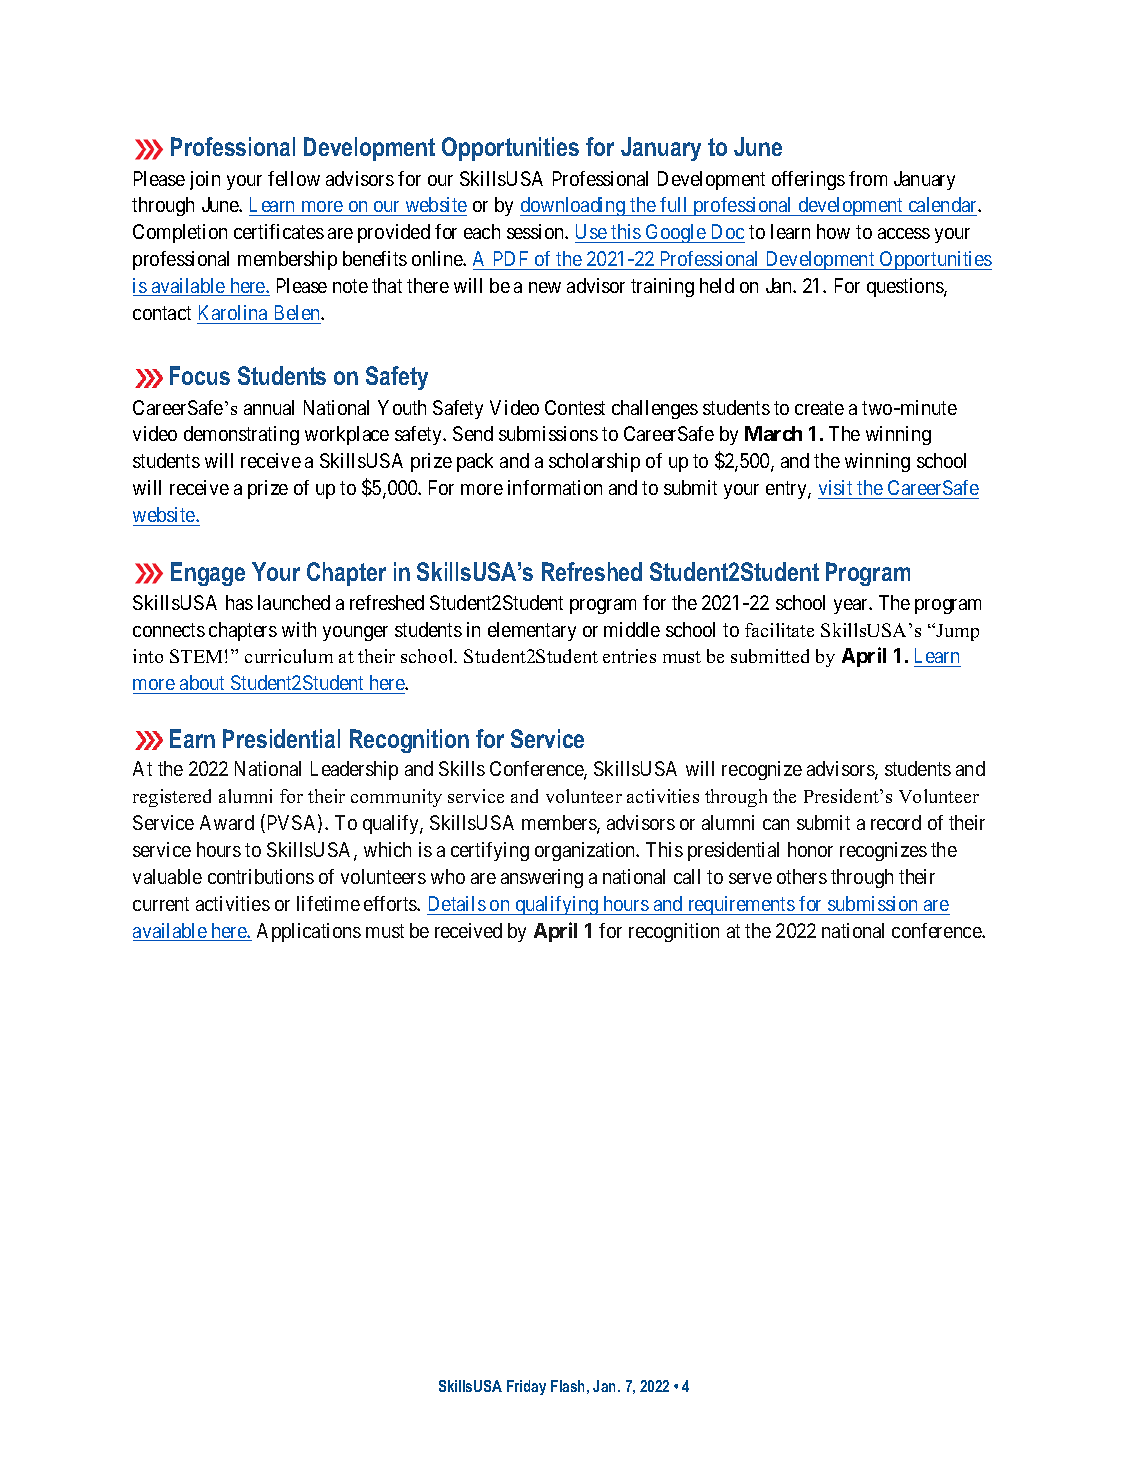 The height and width of the screenshot is (1462, 1129). Describe the element at coordinates (227, 822) in the screenshot. I see `Award` at that location.
